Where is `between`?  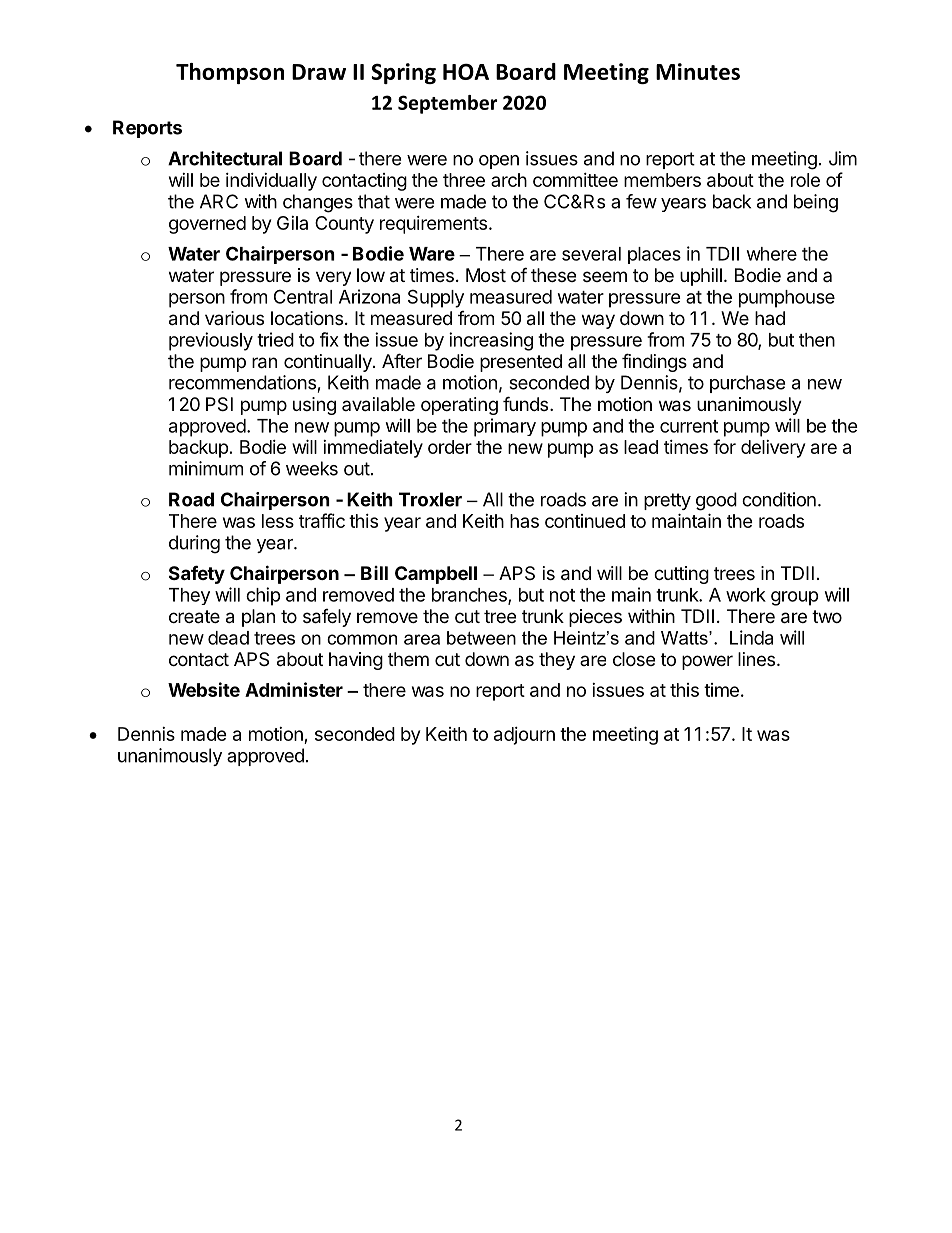 between is located at coordinates (481, 638).
